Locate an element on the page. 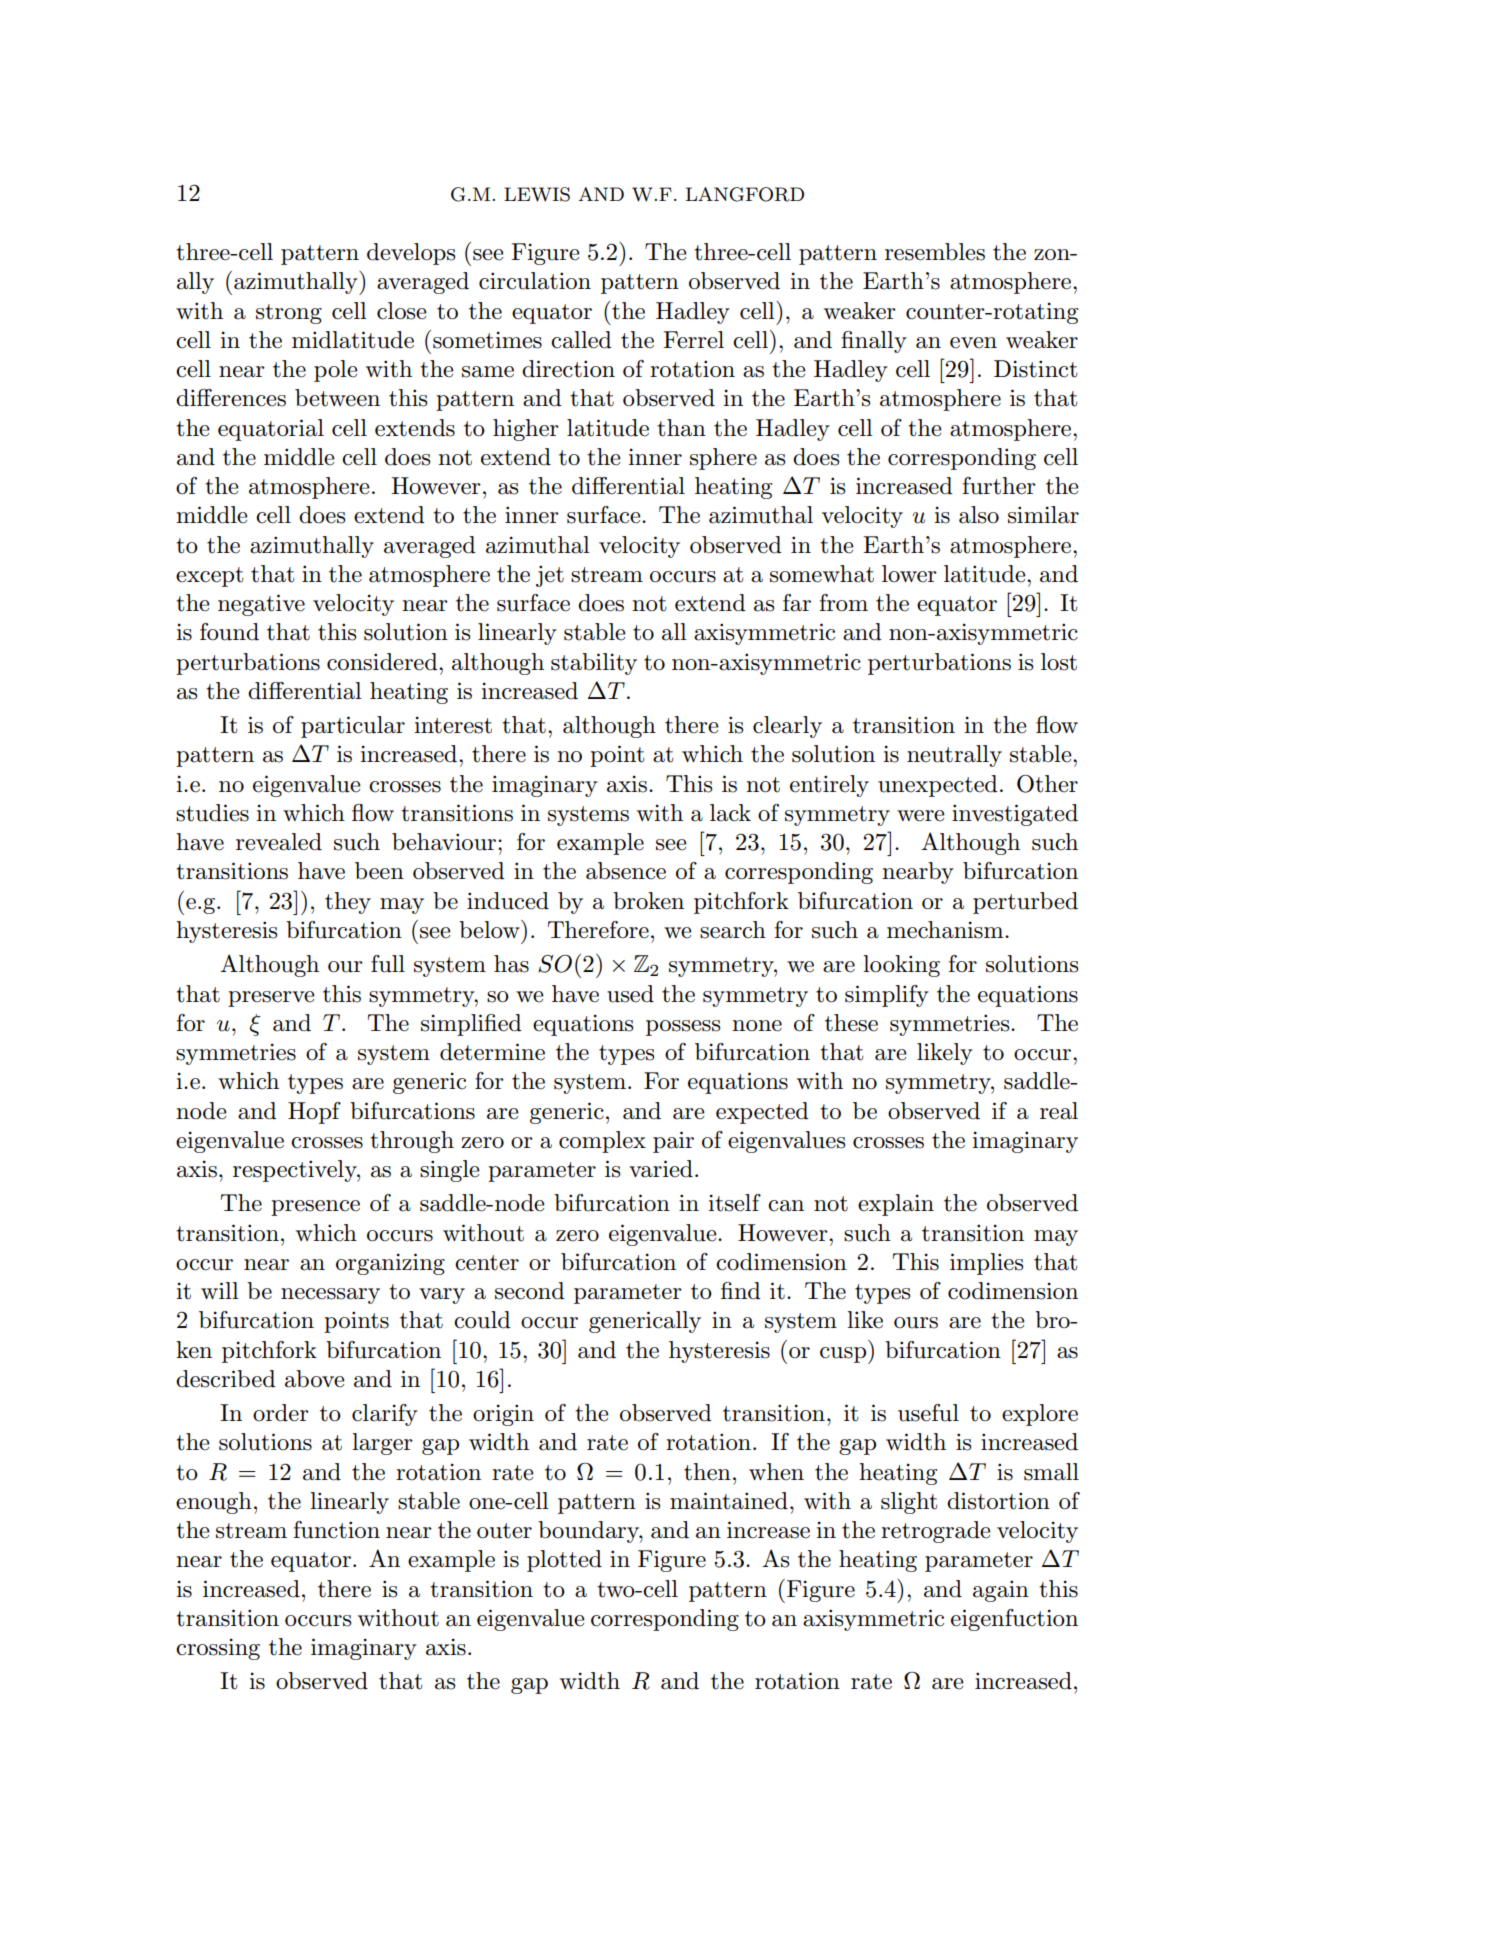 This page has height=1938, width=1498. strong is located at coordinates (289, 314).
